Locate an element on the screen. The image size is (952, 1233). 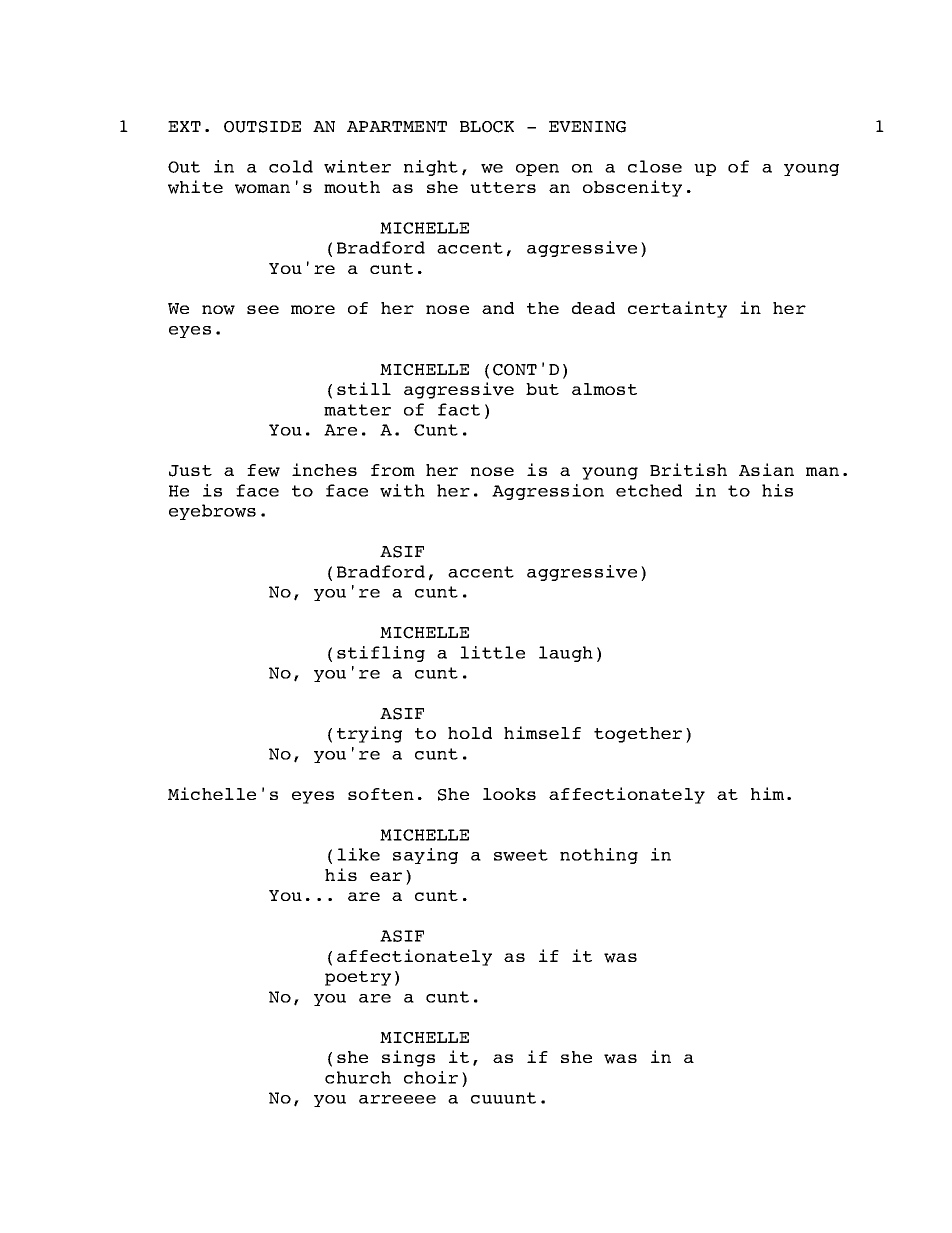
choir is located at coordinates (431, 1077).
